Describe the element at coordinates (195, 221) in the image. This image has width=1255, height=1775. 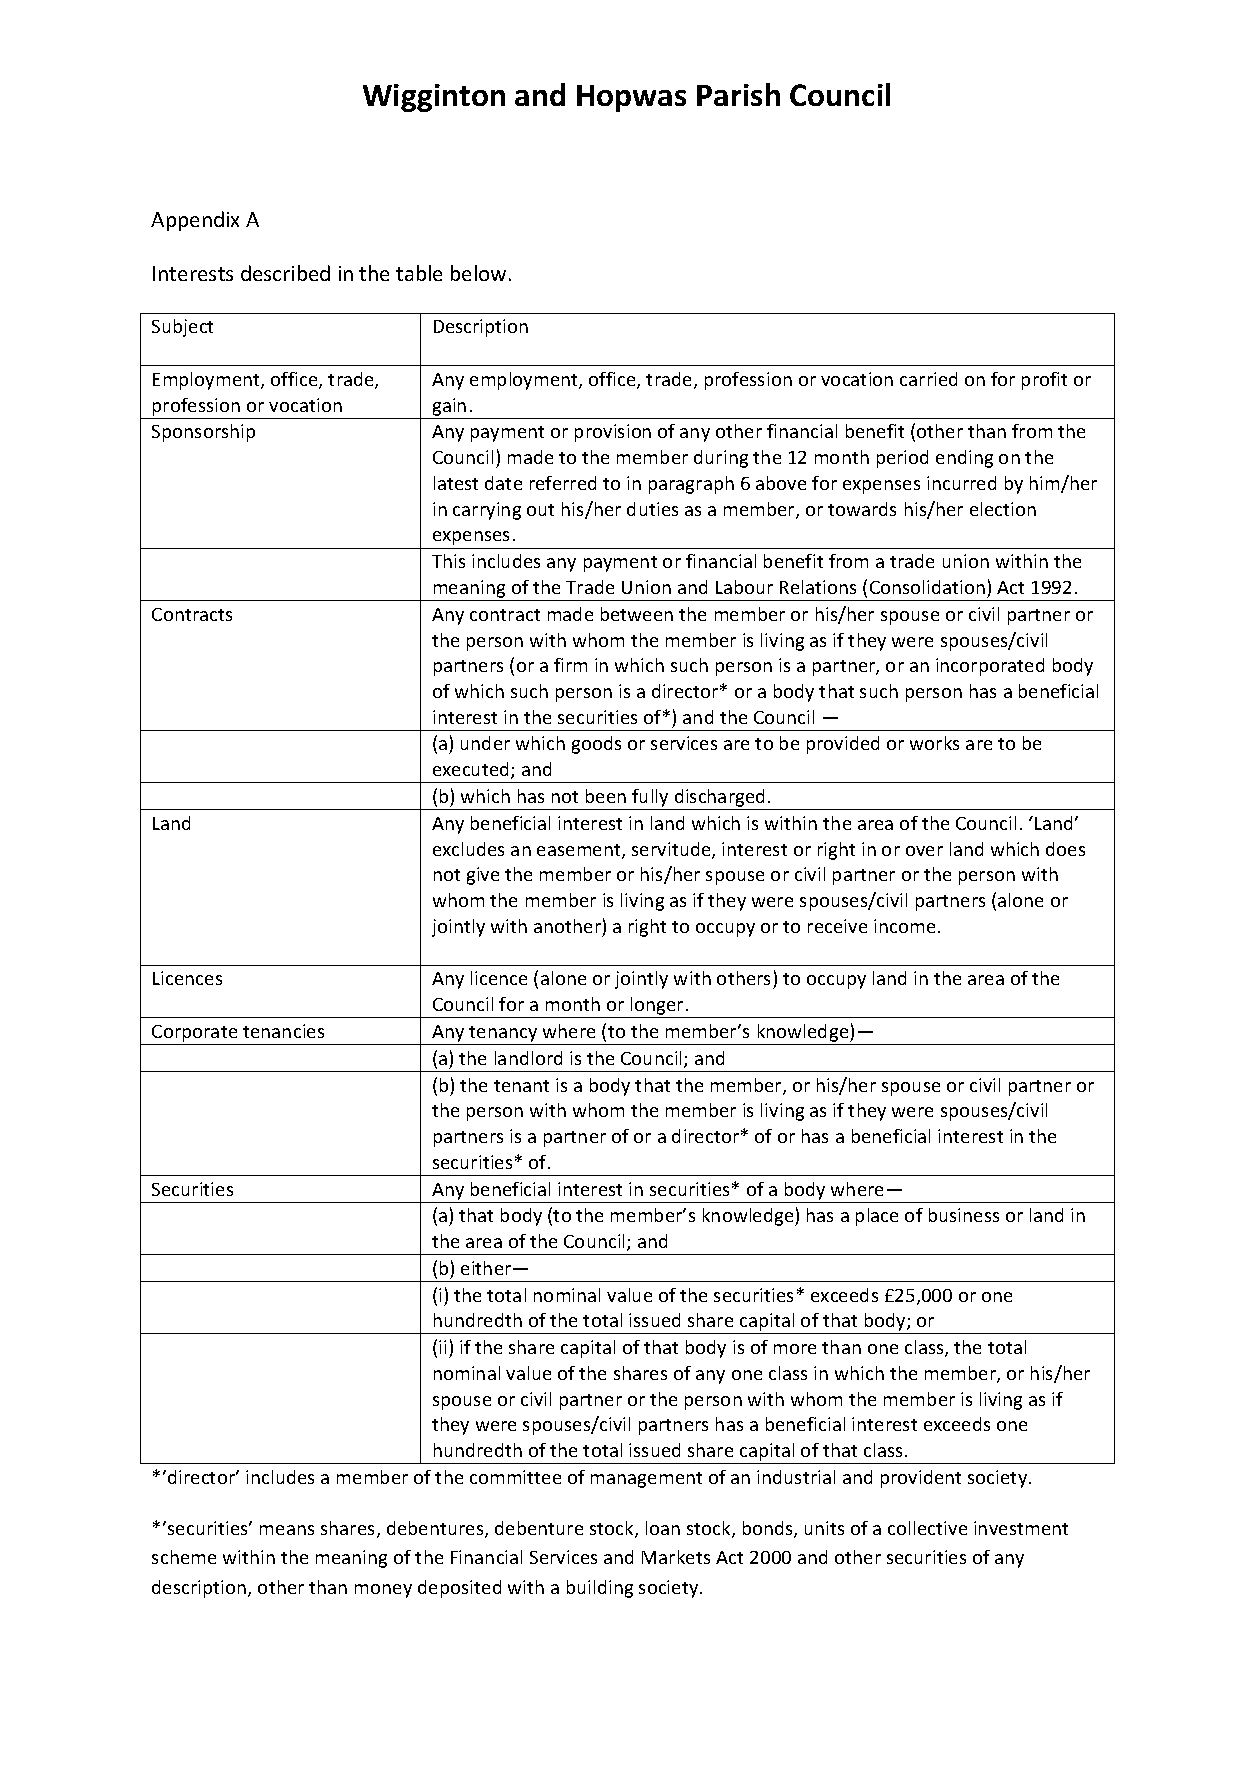
I see `Appendix` at that location.
